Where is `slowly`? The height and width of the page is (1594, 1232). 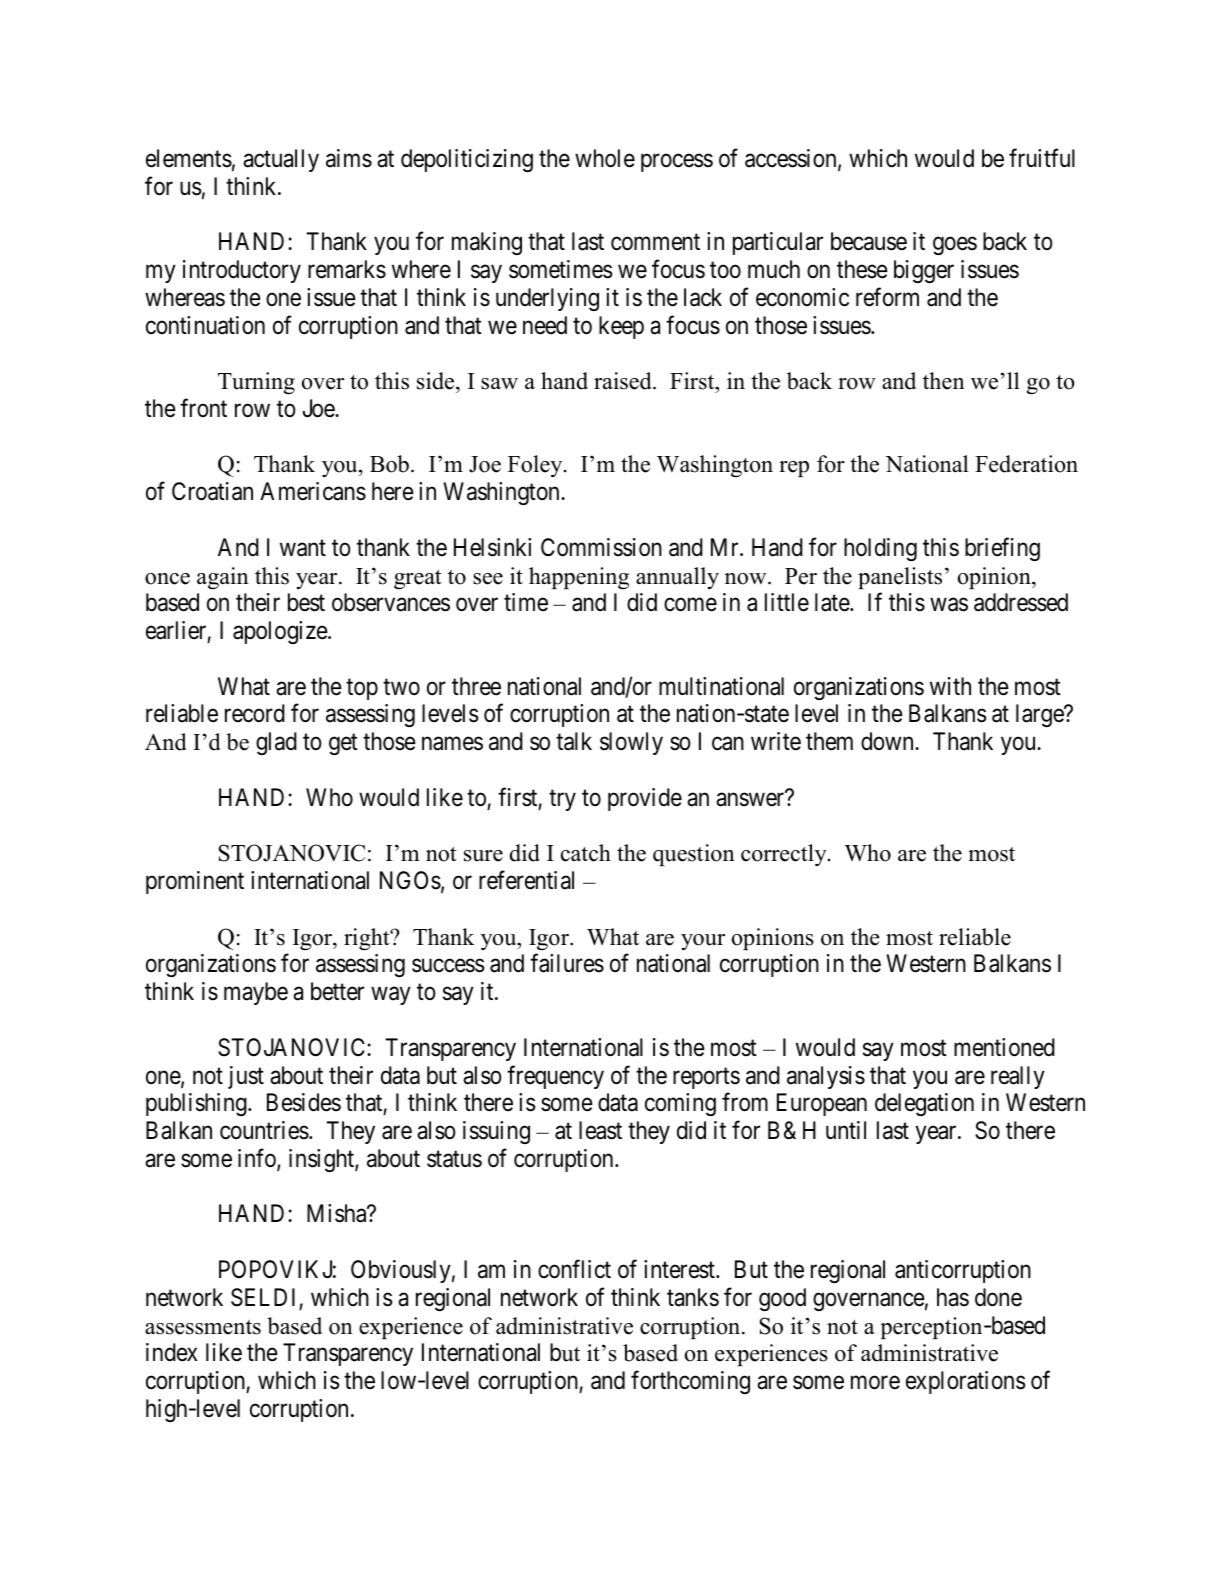 slowly is located at coordinates (631, 743).
